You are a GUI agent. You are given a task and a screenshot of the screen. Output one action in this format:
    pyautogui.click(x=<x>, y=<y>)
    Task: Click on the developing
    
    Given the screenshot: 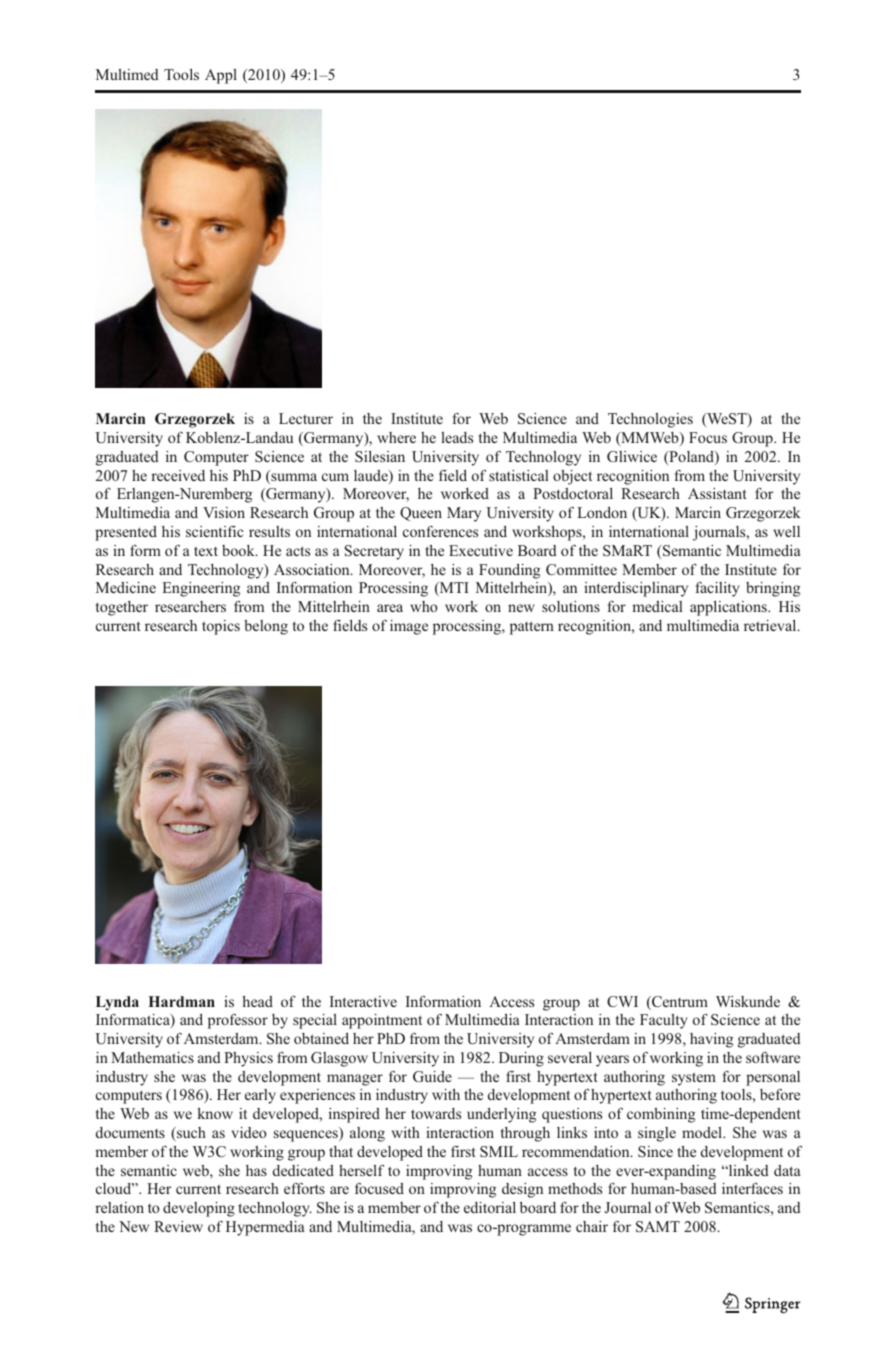 What is the action you would take?
    pyautogui.click(x=199, y=1209)
